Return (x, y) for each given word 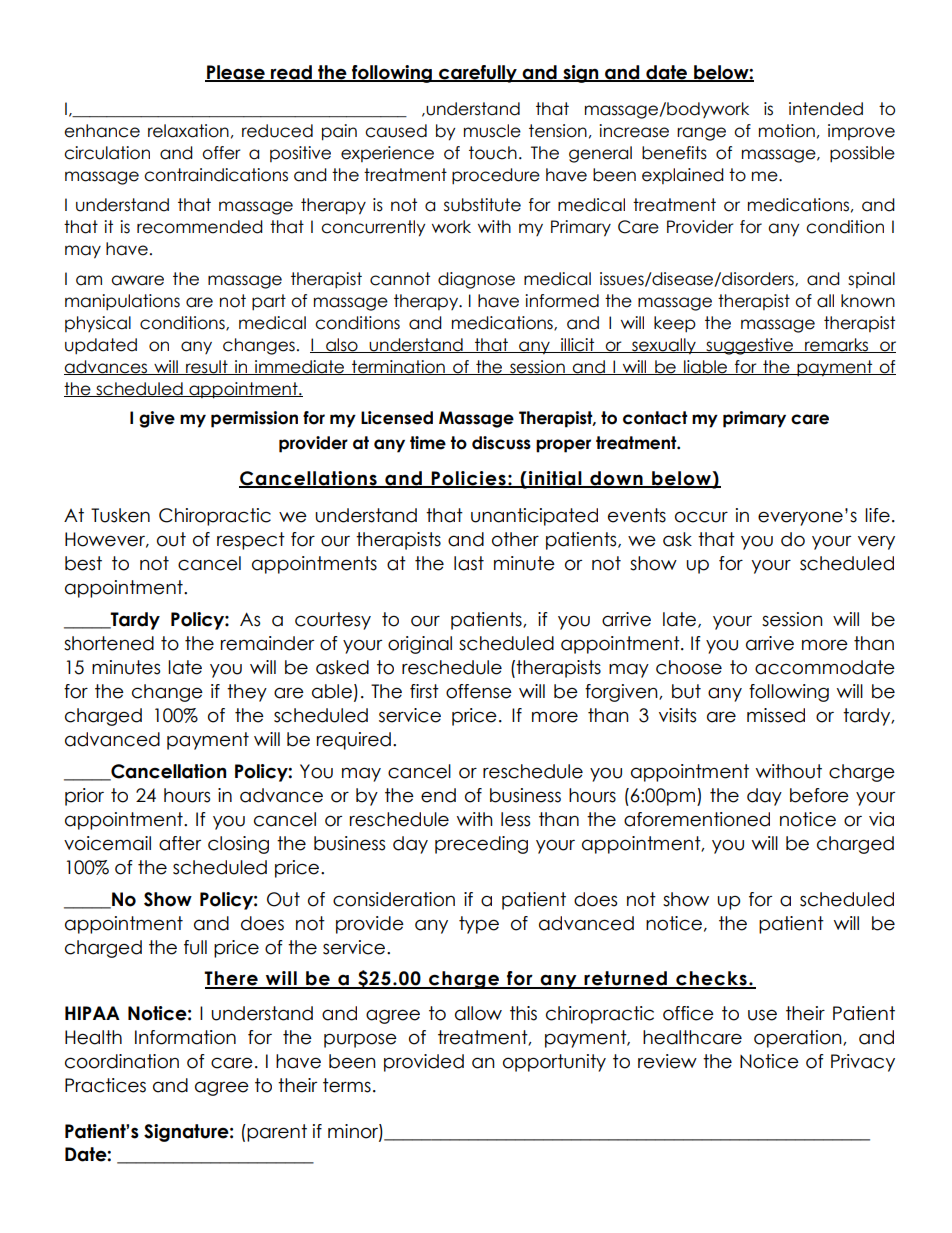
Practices (105, 1085)
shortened (109, 643)
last (469, 563)
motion (787, 131)
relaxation (188, 131)
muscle (492, 131)
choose (689, 667)
